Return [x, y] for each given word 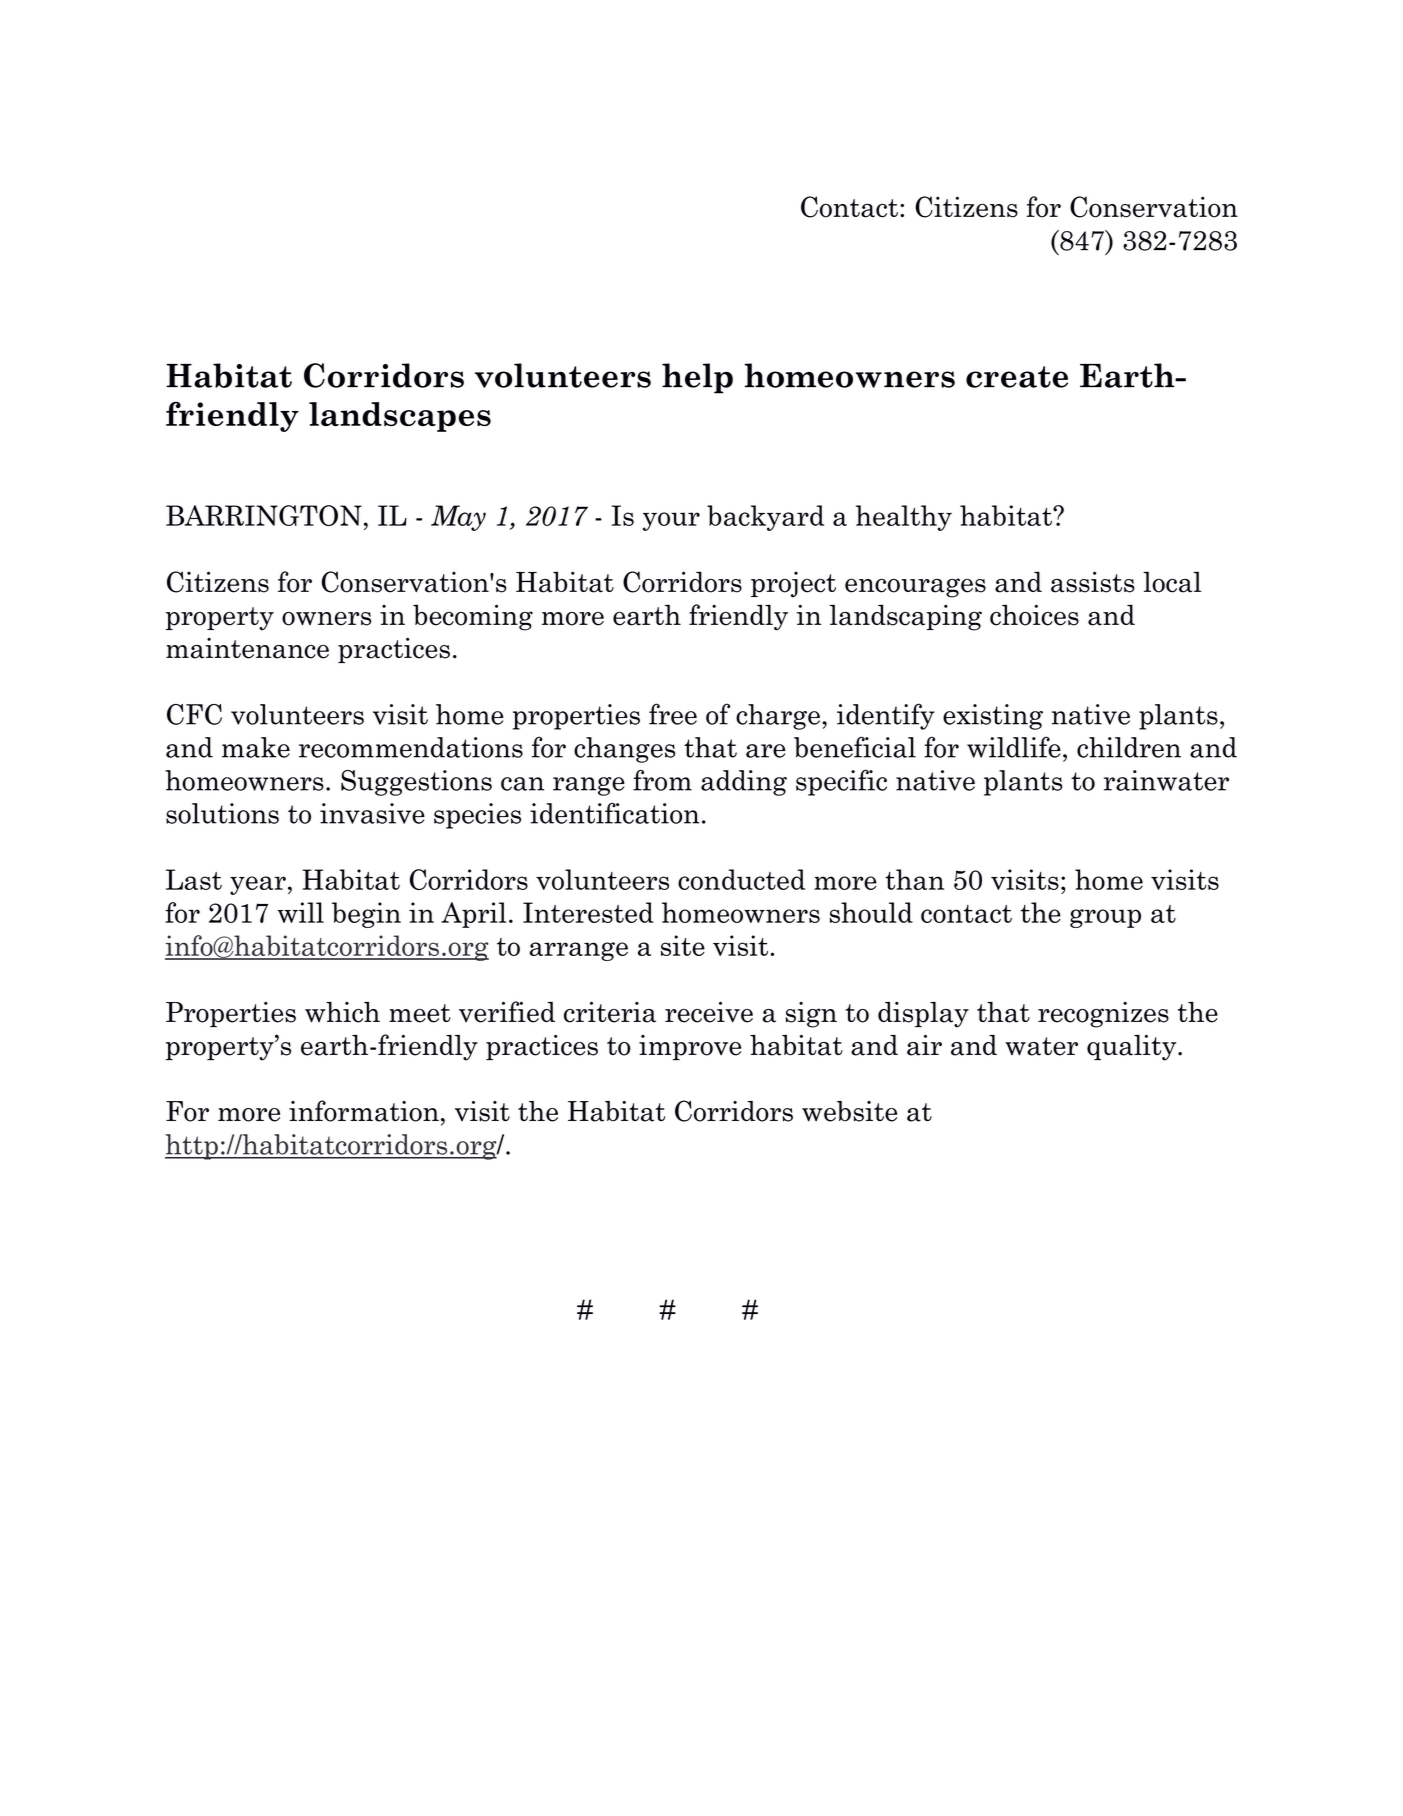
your [671, 521]
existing [993, 717]
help [697, 378]
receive [709, 1012]
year [258, 885]
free [673, 714]
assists [1093, 582]
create [1017, 377]
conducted [741, 879]
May [458, 518]
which [342, 1012]
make [256, 747]
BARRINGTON [264, 515]
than [914, 879]
